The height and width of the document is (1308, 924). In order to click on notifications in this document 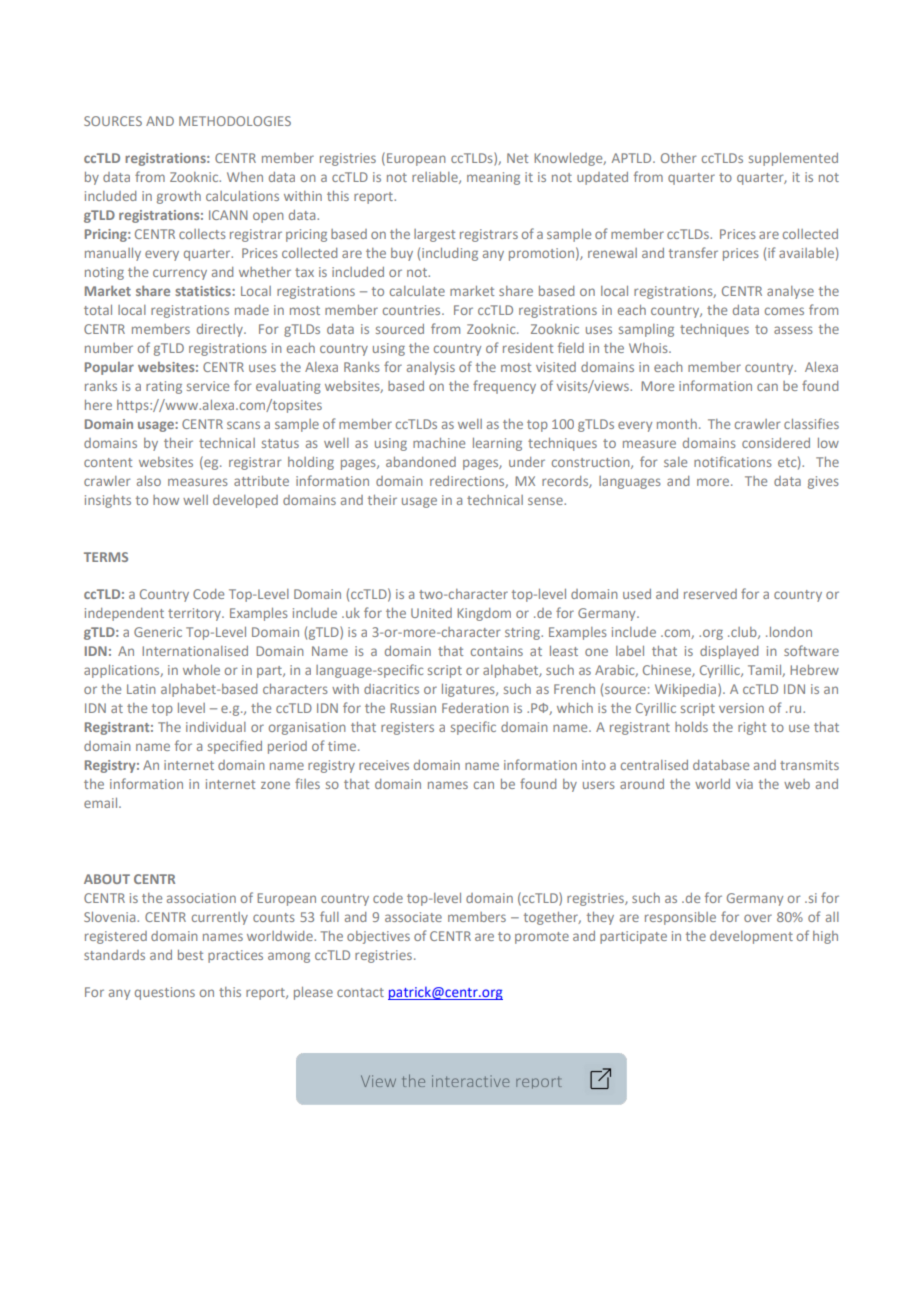, I will do `click(733, 461)`.
